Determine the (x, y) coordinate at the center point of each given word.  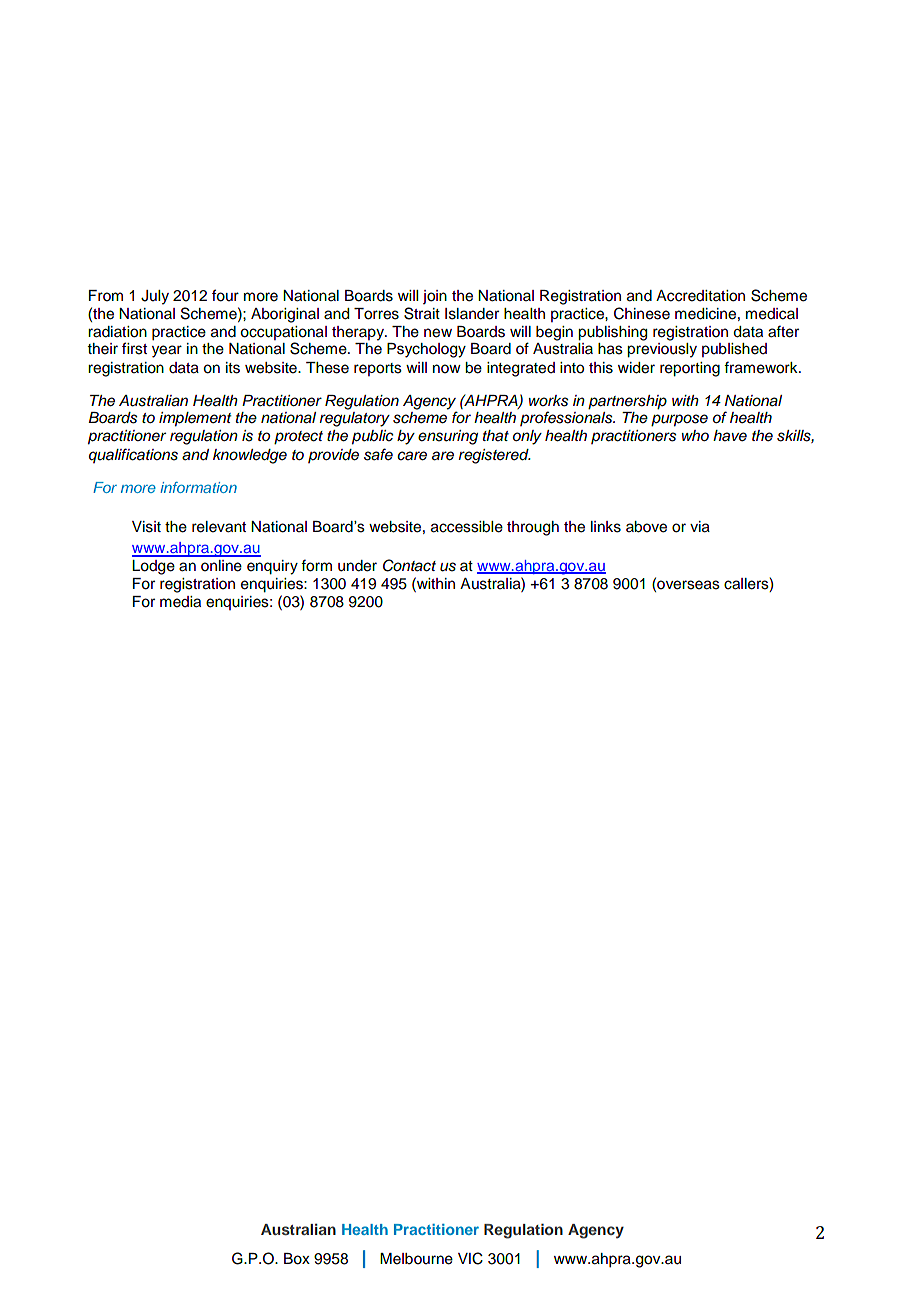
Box (297, 1259)
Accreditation (700, 296)
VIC (470, 1258)
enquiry (272, 567)
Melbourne (416, 1259)
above (646, 527)
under (357, 566)
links (606, 527)
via (700, 527)
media (180, 602)
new (438, 333)
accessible (467, 527)
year (167, 351)
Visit (146, 527)
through (533, 528)
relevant (219, 527)
